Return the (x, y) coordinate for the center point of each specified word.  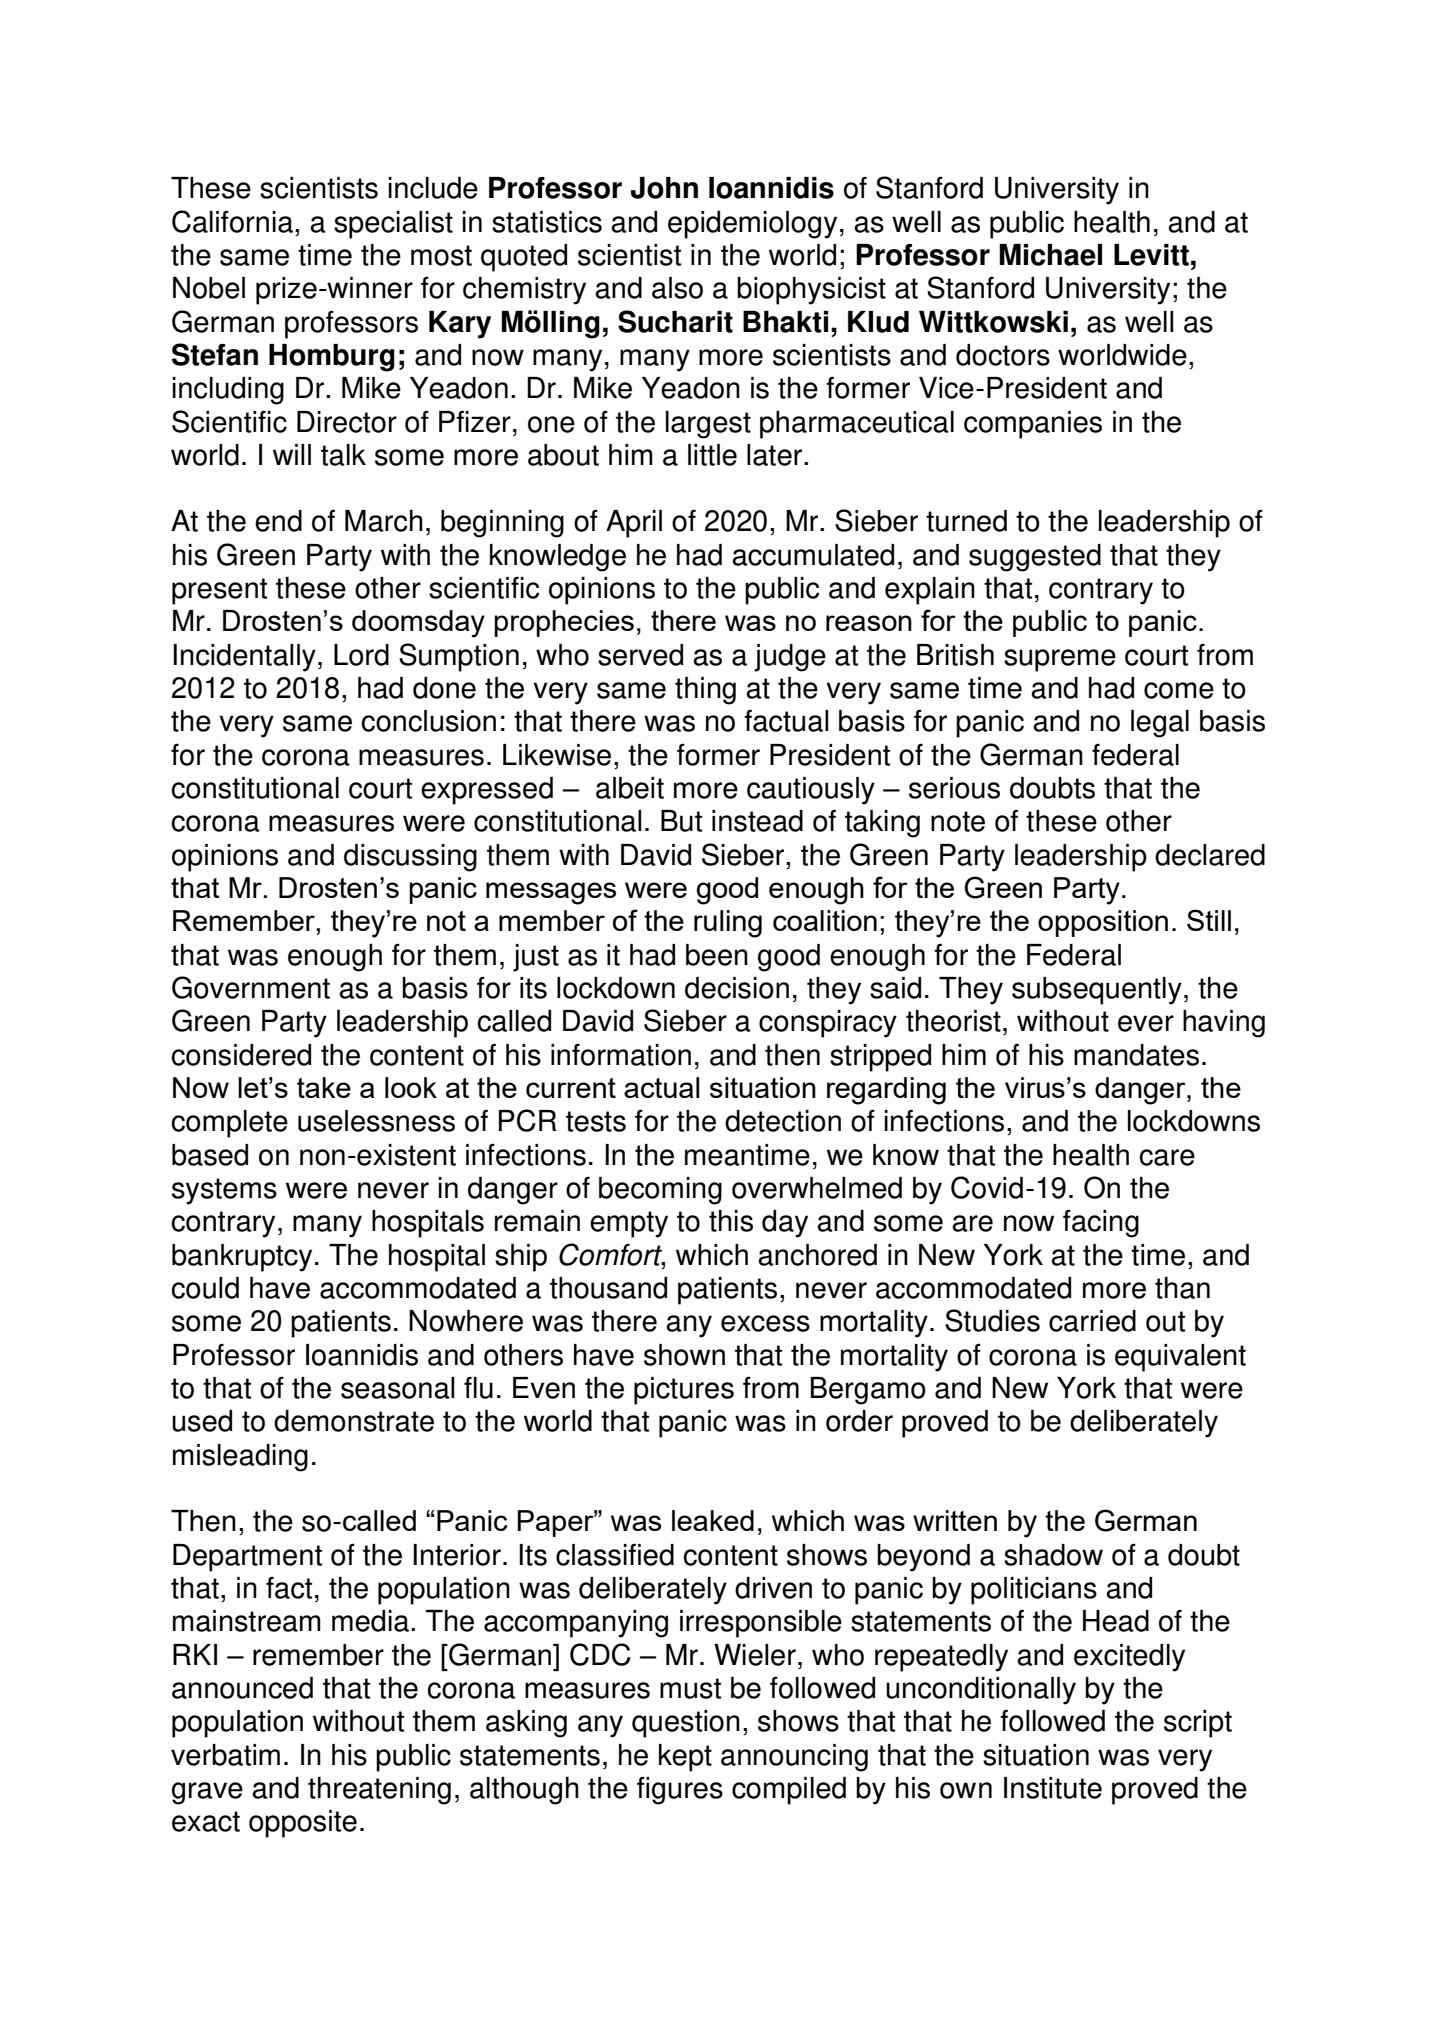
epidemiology (752, 225)
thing (705, 691)
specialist (393, 225)
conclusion (428, 721)
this (731, 1221)
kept (685, 1758)
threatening (379, 1791)
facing (1101, 1223)
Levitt (1151, 255)
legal (1160, 724)
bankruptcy (242, 1258)
